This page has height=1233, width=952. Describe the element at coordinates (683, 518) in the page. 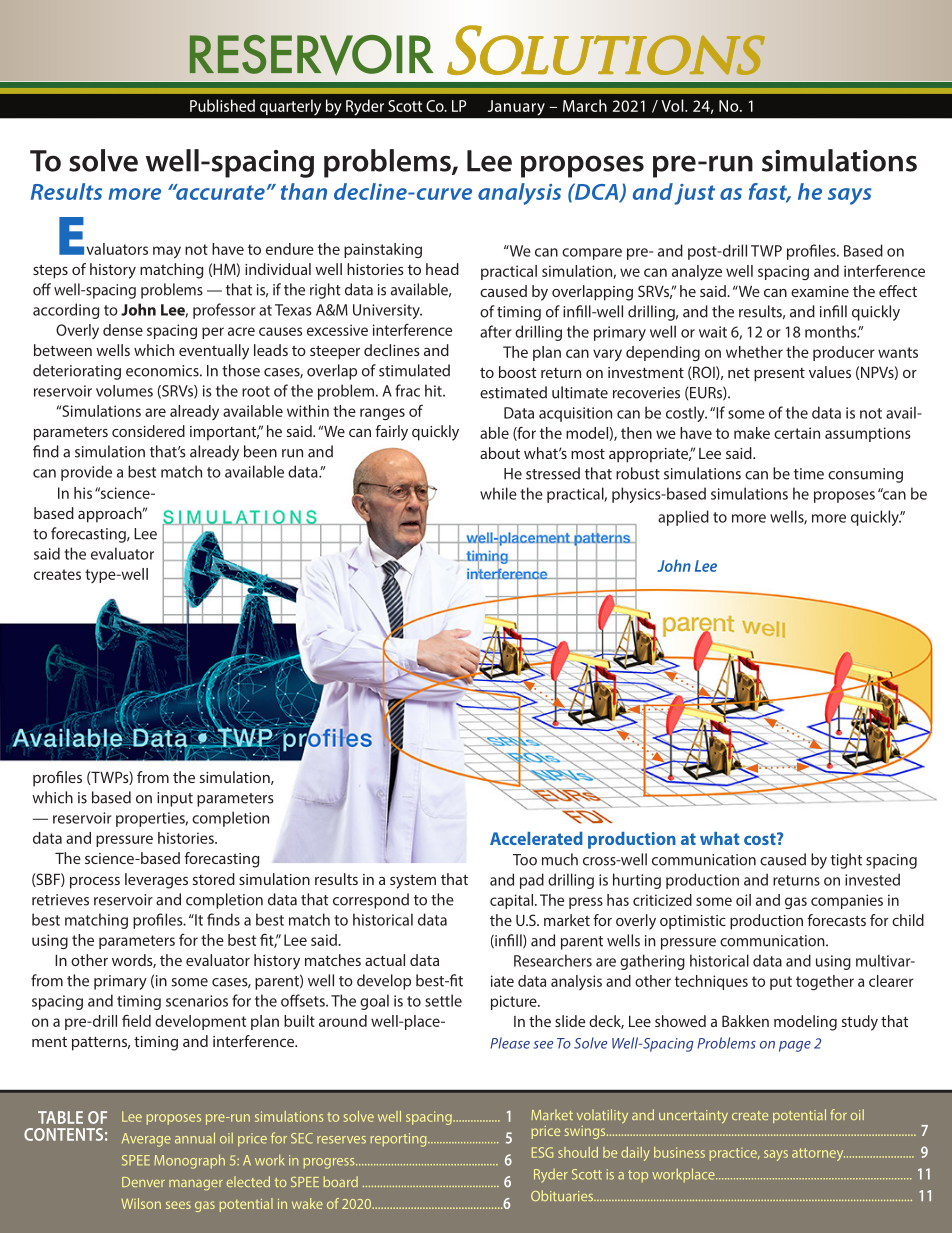

I see `applied` at that location.
